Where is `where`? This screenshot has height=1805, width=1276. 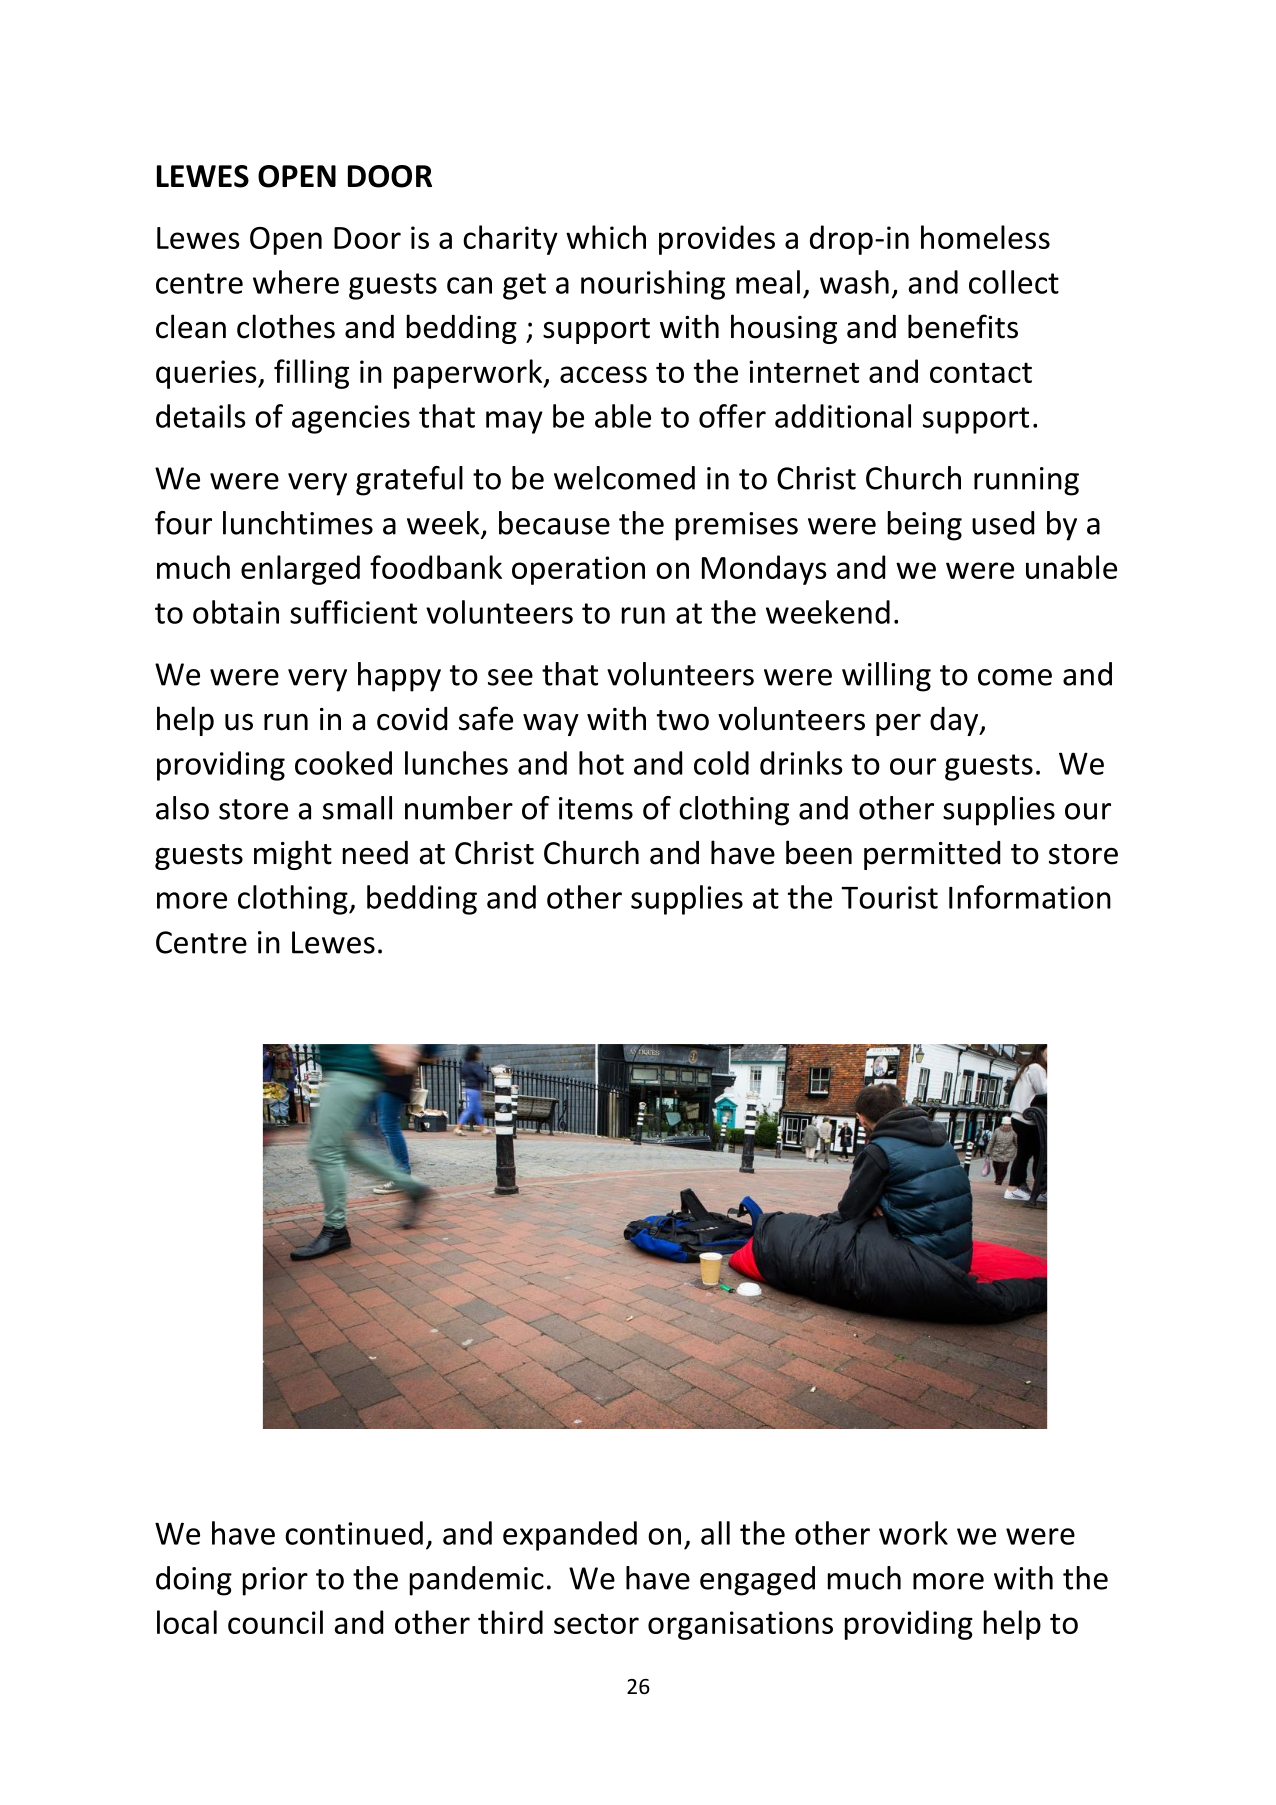
where is located at coordinates (296, 282).
